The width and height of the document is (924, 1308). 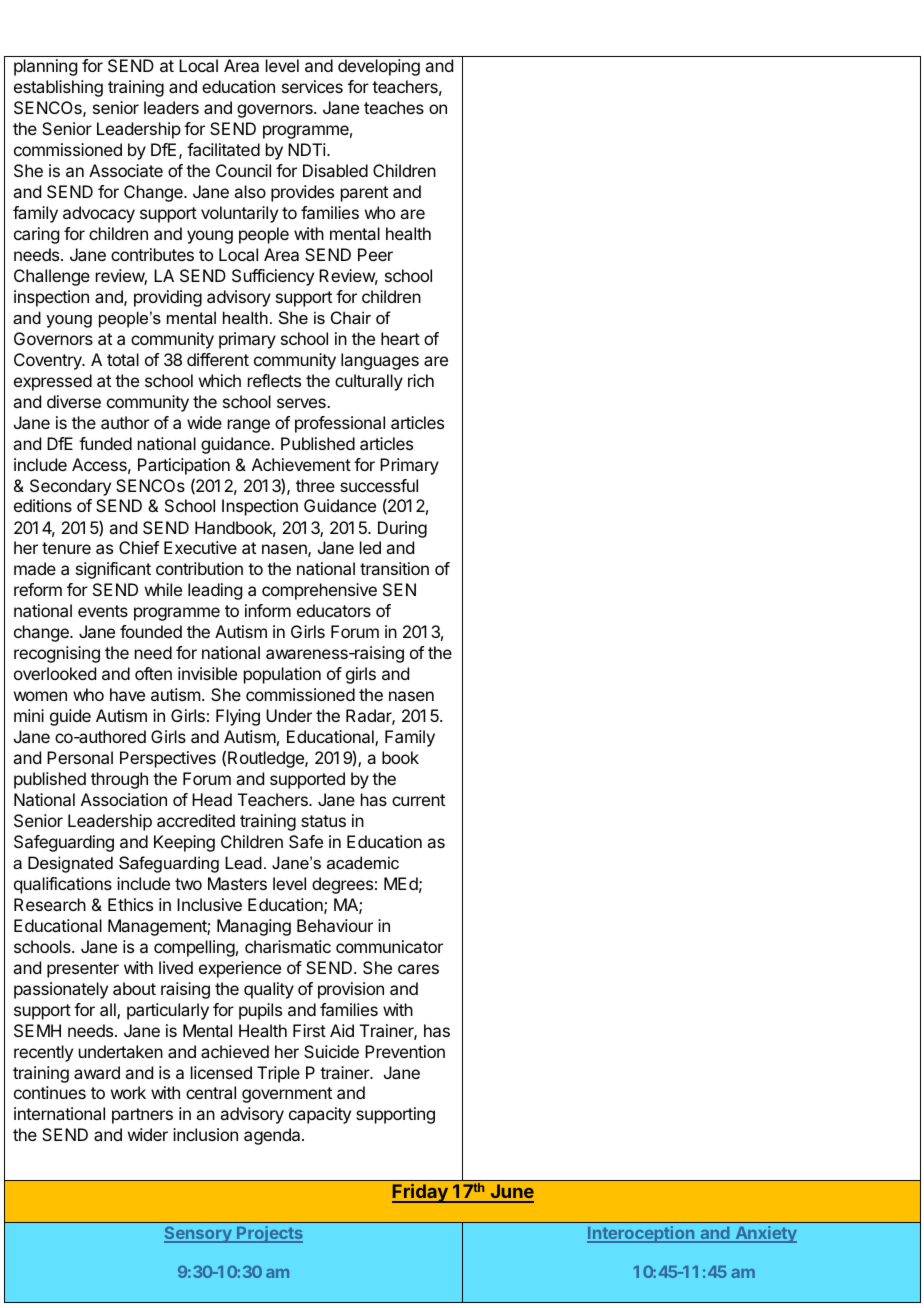 I want to click on Sensory, so click(x=199, y=1234).
